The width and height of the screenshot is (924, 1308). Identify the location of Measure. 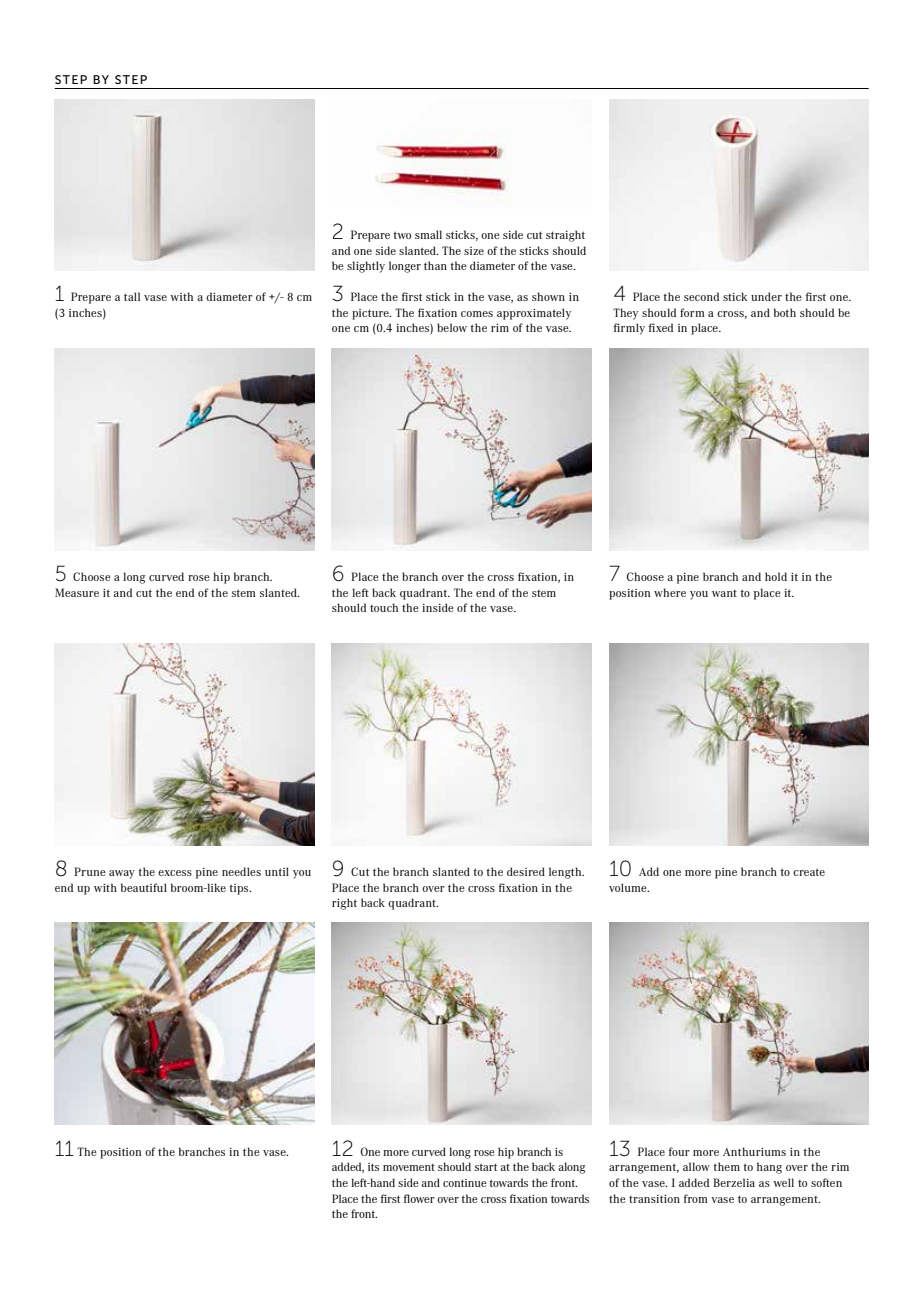
(77, 592).
